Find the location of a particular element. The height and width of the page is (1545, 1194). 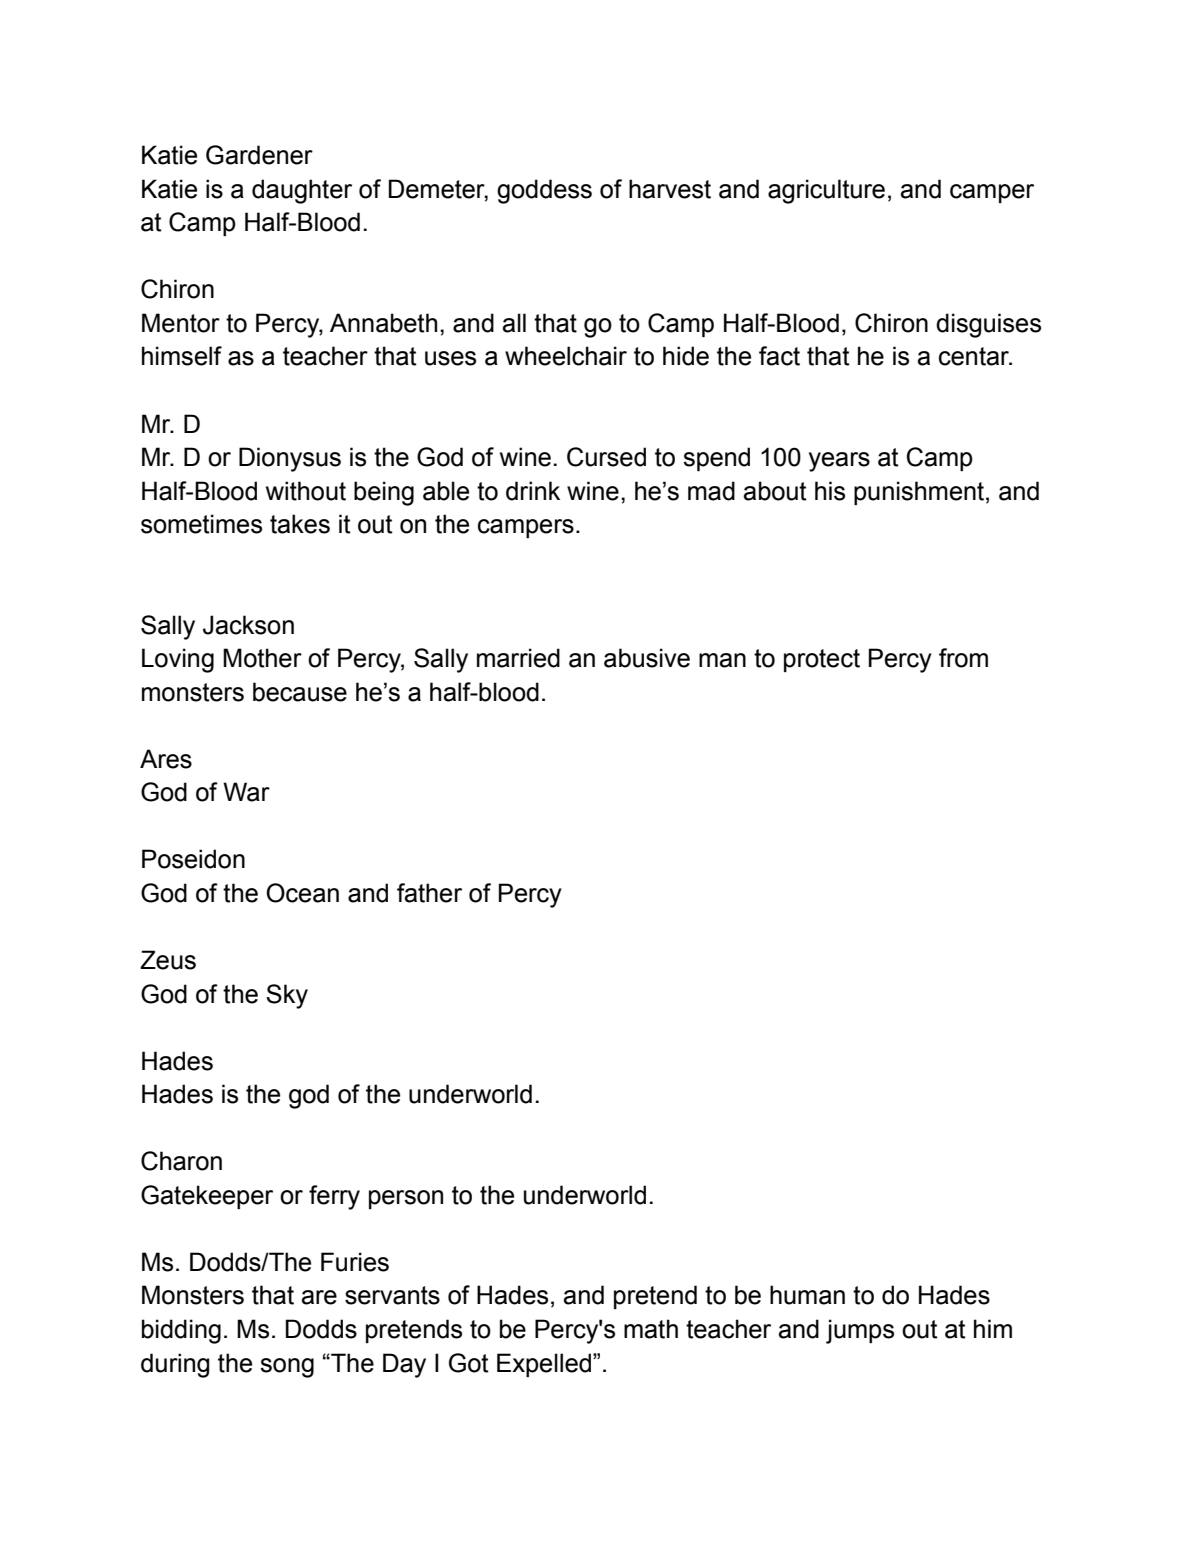

Sky is located at coordinates (287, 996).
